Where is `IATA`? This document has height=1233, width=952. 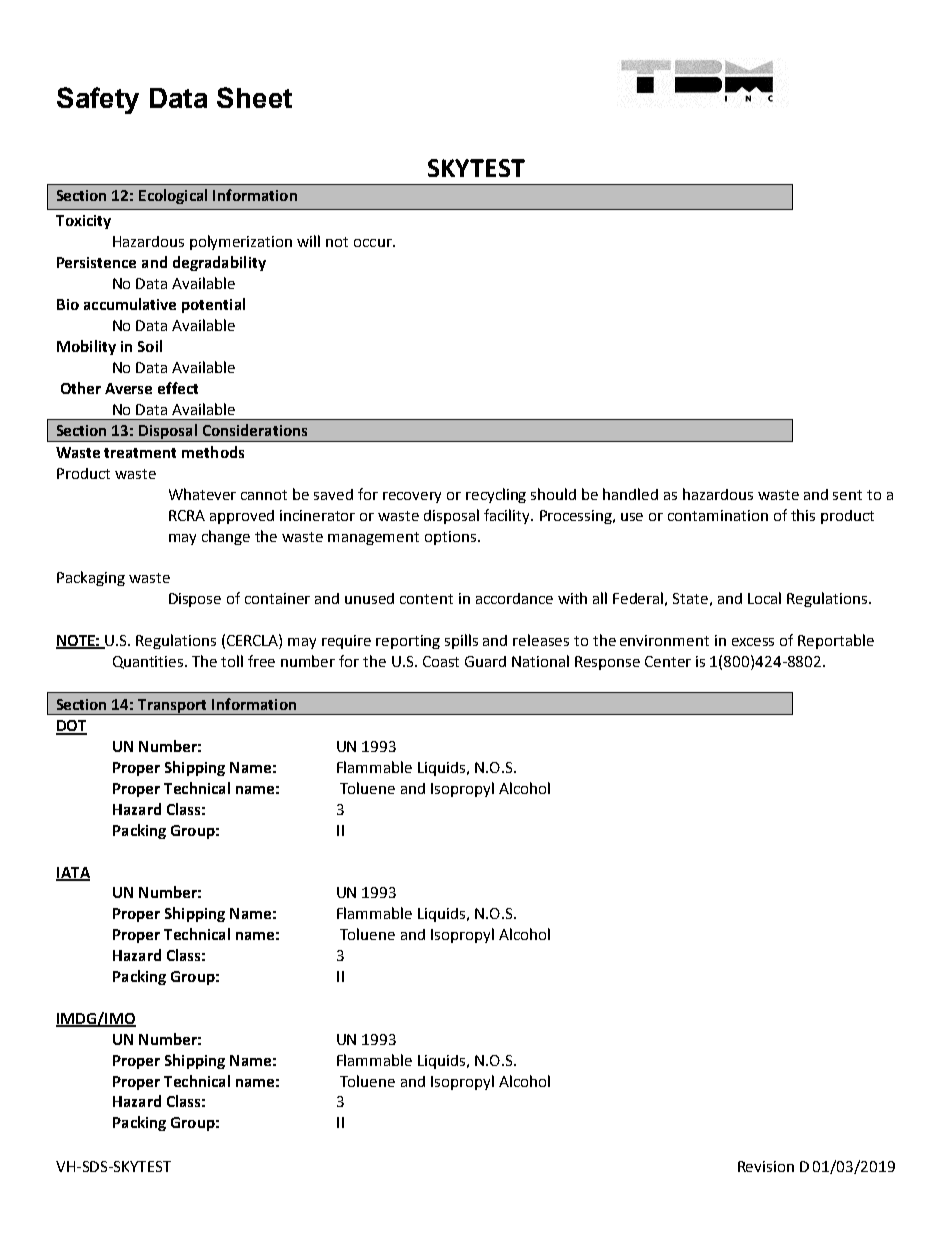 IATA is located at coordinates (73, 873).
